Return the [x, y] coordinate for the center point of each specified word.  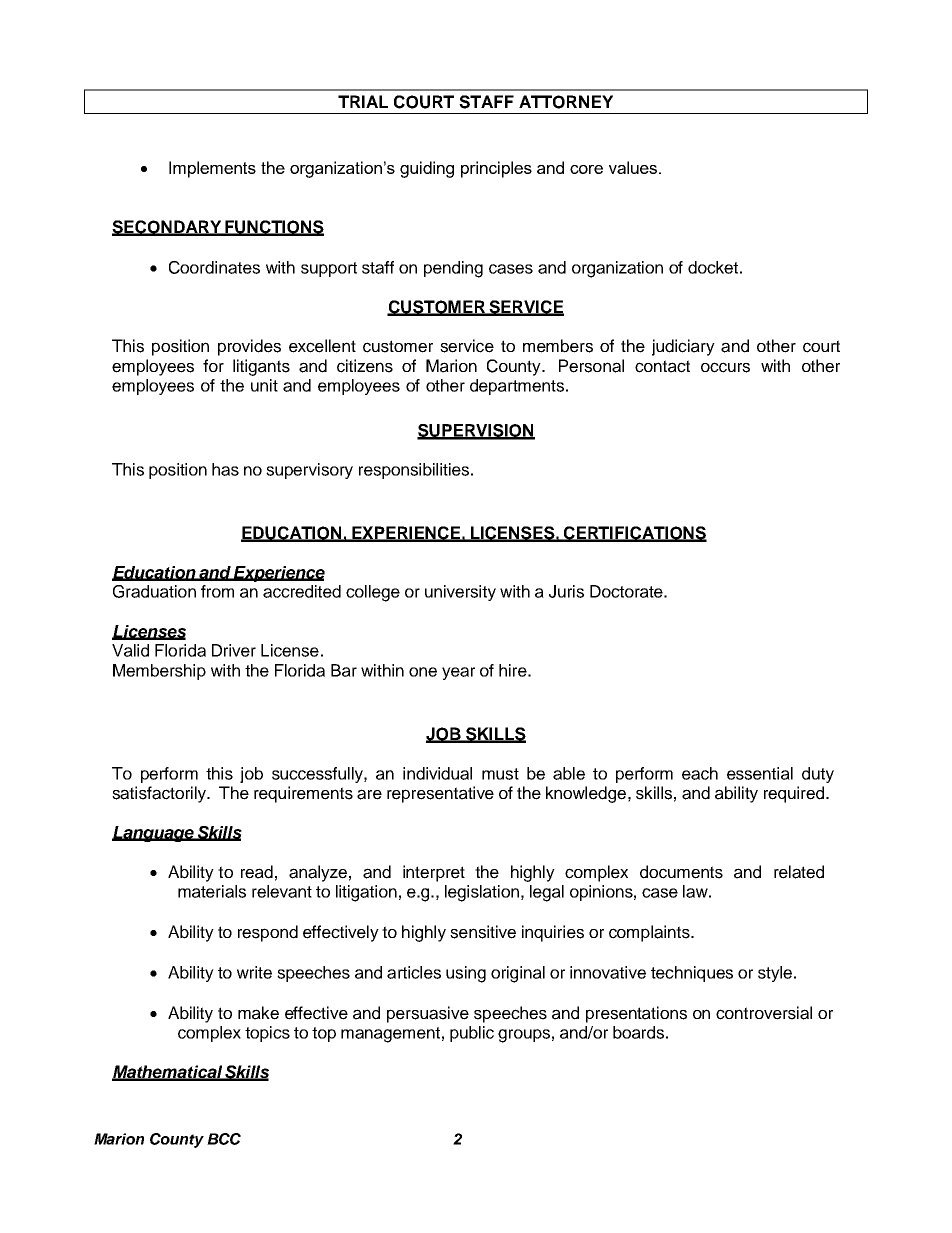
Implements [212, 169]
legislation [482, 893]
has [225, 469]
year [458, 673]
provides [249, 347]
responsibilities [415, 471]
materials [212, 891]
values [633, 167]
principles [496, 169]
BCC [224, 1139]
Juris [566, 591]
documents [681, 872]
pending [453, 269]
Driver [234, 650]
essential [760, 773]
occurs [725, 367]
